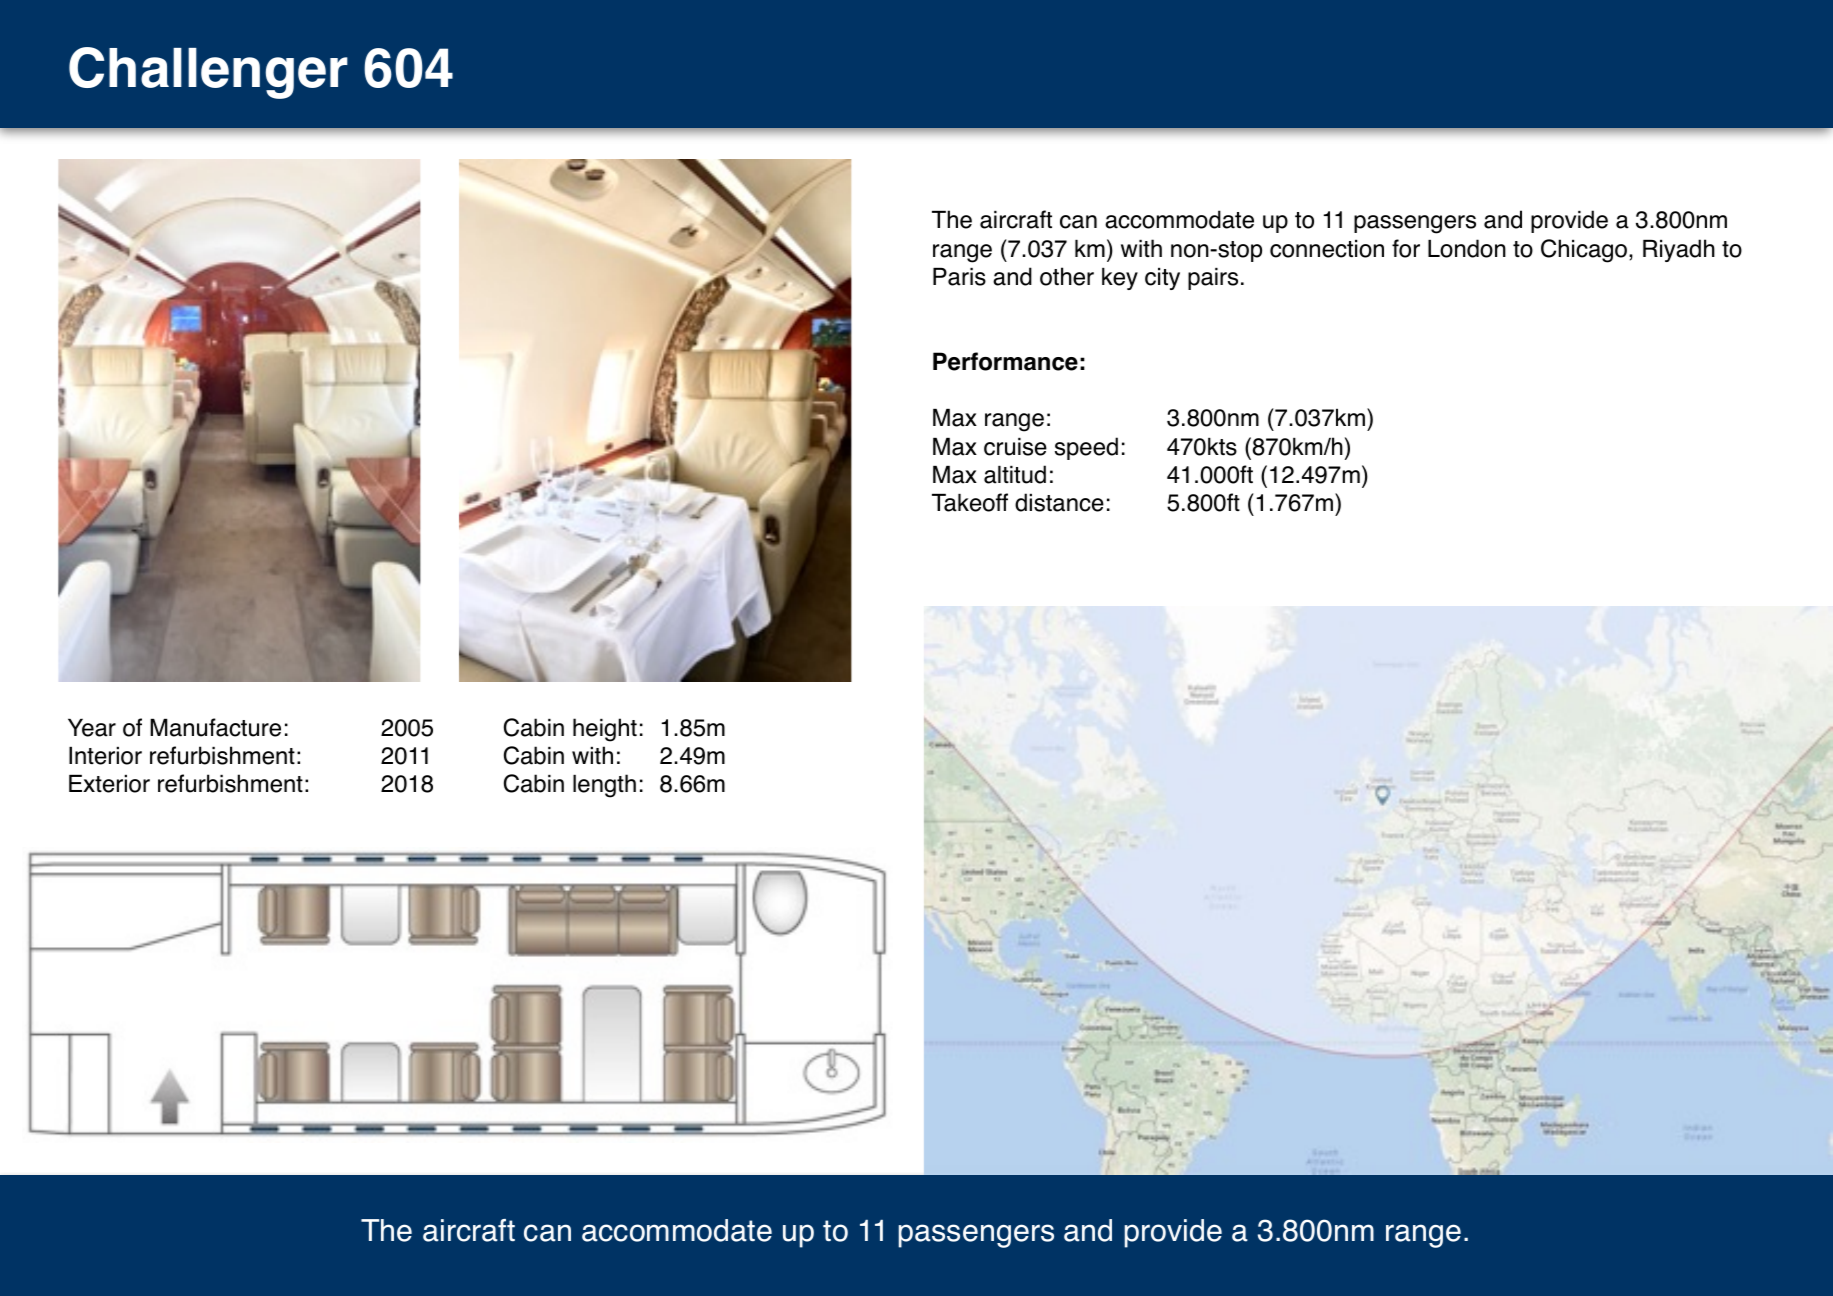 This screenshot has width=1833, height=1296. What do you see at coordinates (604, 786) in the screenshot?
I see `length` at bounding box center [604, 786].
